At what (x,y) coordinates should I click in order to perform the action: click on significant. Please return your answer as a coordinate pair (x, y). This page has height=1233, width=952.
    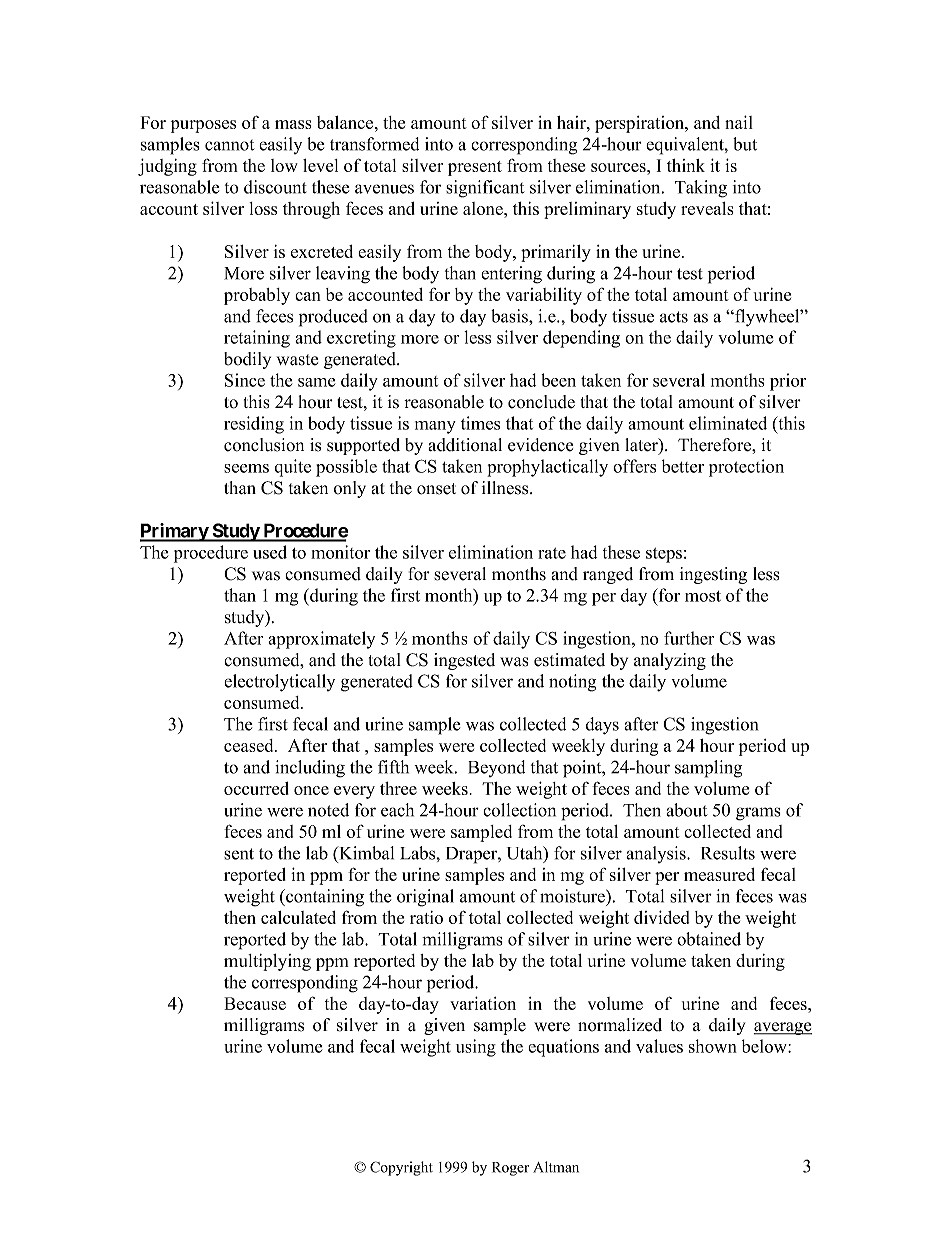
    Looking at the image, I should click on (485, 189).
